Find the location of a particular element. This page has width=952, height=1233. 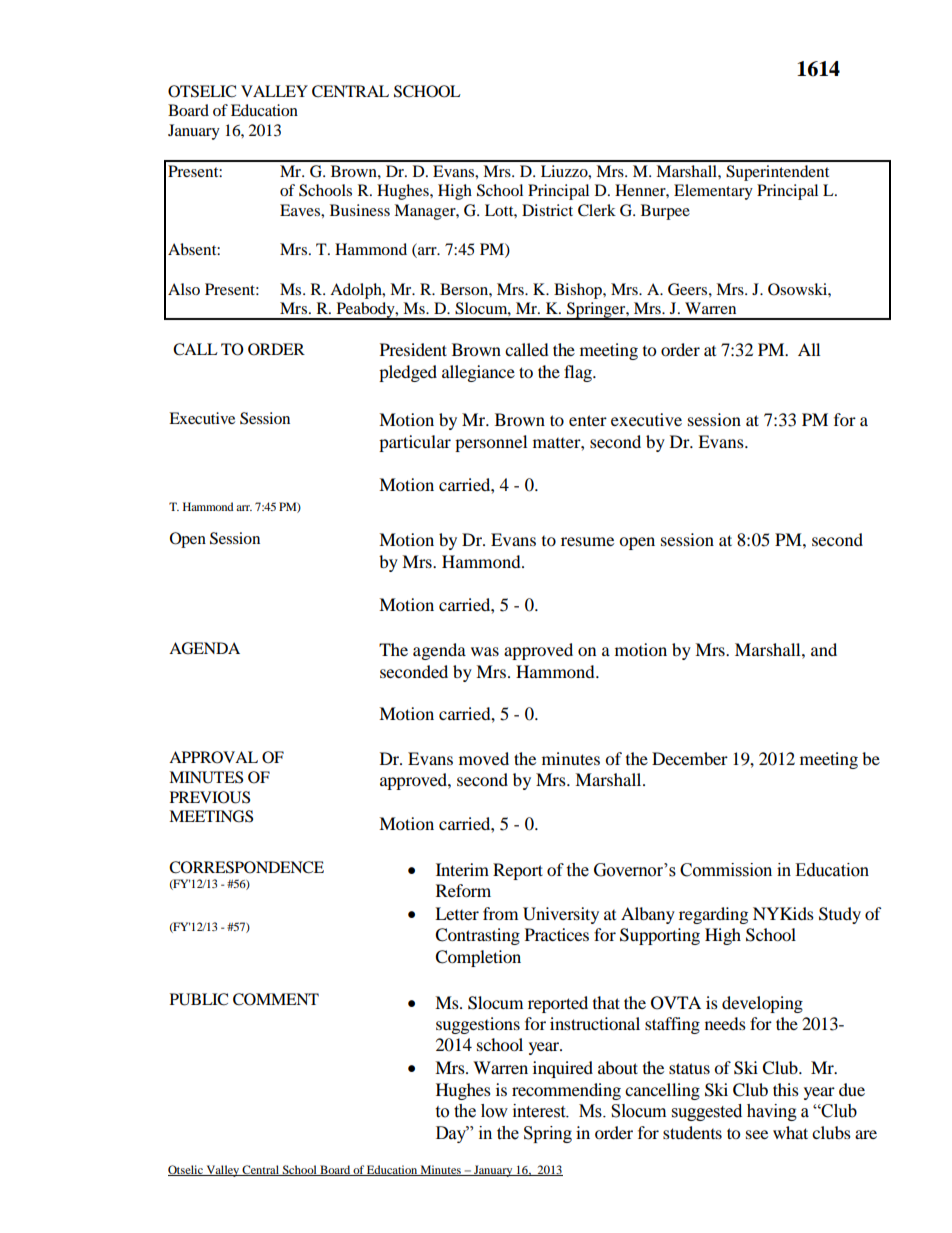

COMMENT is located at coordinates (276, 999).
